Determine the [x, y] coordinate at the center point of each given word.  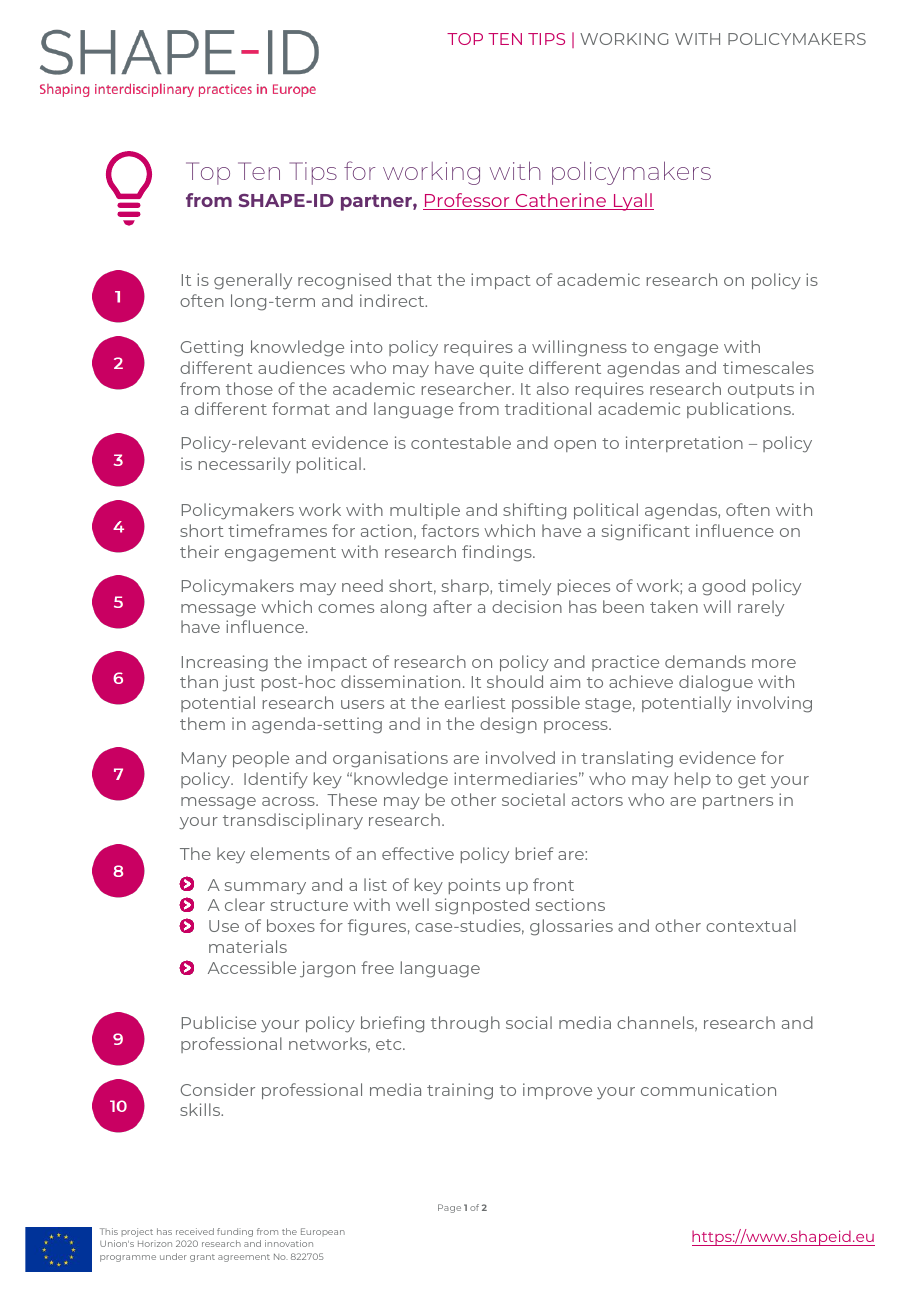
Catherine [560, 201]
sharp [466, 587]
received [195, 1231]
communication [708, 1089]
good [723, 587]
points [474, 886]
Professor [467, 201]
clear [245, 904]
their [199, 551]
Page [449, 1208]
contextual [751, 925]
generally [253, 281]
